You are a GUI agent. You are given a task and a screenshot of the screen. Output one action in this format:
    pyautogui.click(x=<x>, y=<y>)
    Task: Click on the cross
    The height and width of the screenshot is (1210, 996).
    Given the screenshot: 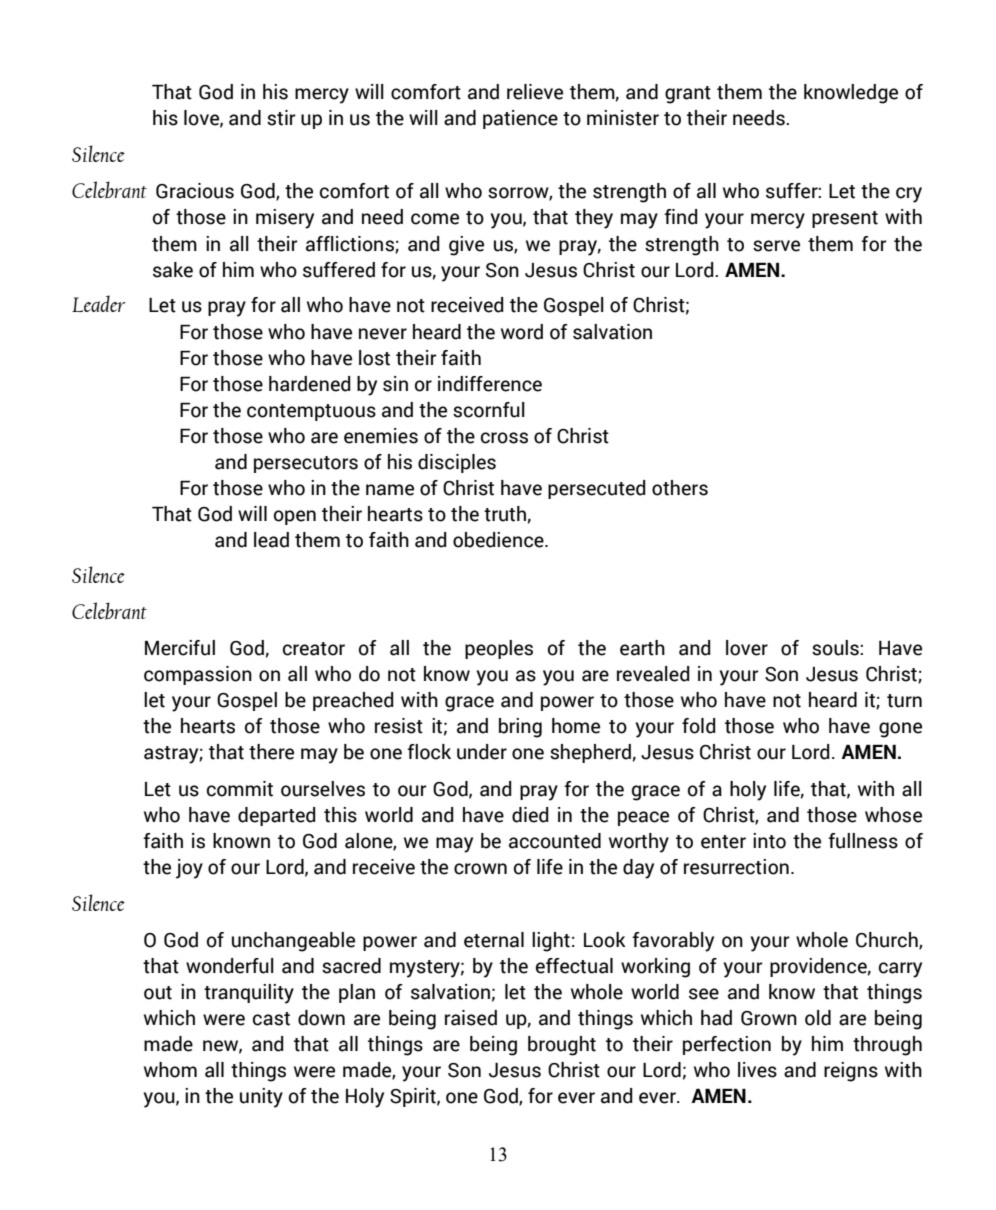 What is the action you would take?
    pyautogui.click(x=504, y=438)
